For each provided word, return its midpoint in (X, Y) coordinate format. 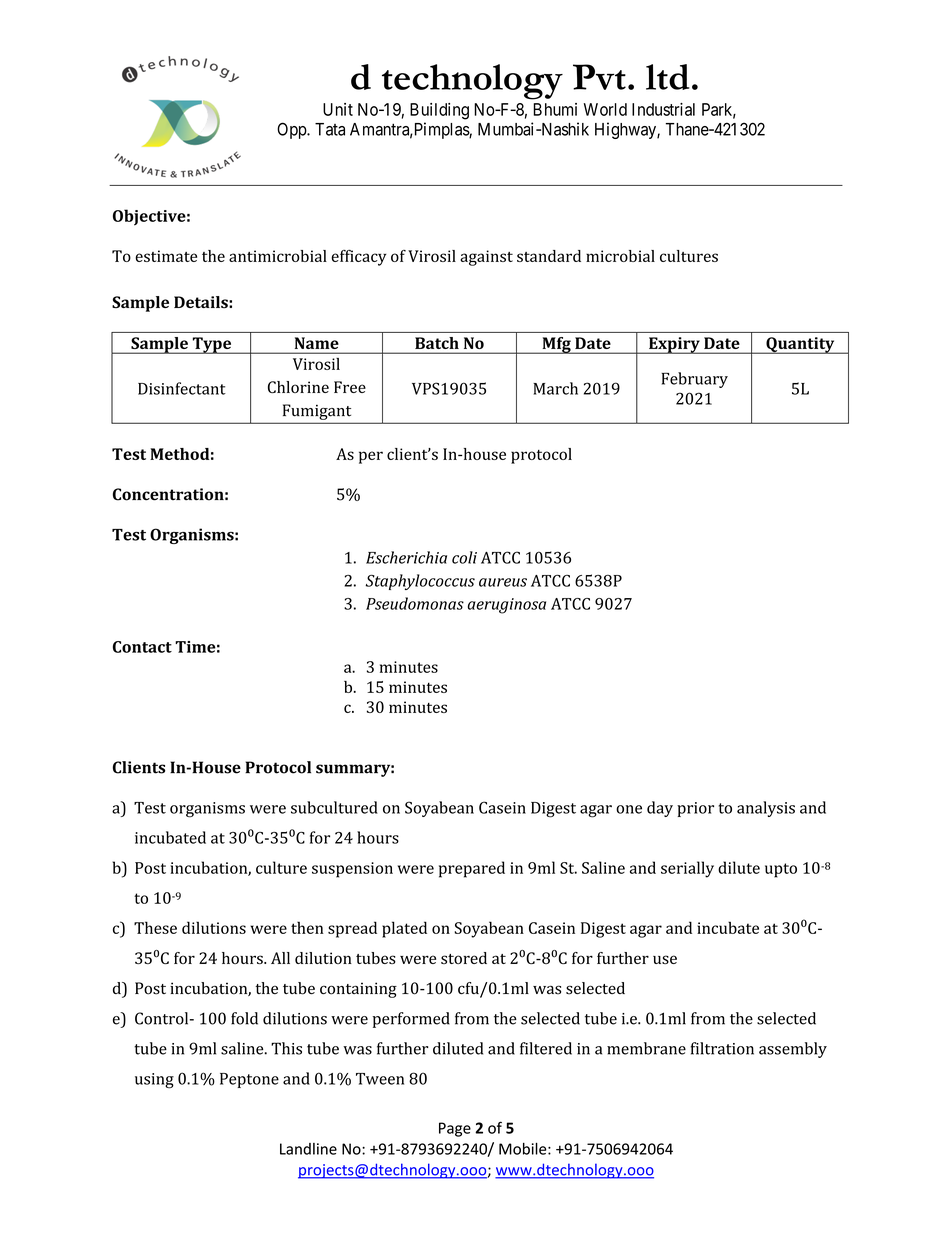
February (694, 380)
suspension (352, 870)
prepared (472, 869)
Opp (292, 130)
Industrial (663, 109)
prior (695, 809)
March (555, 388)
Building (439, 111)
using (154, 1081)
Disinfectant (182, 388)
